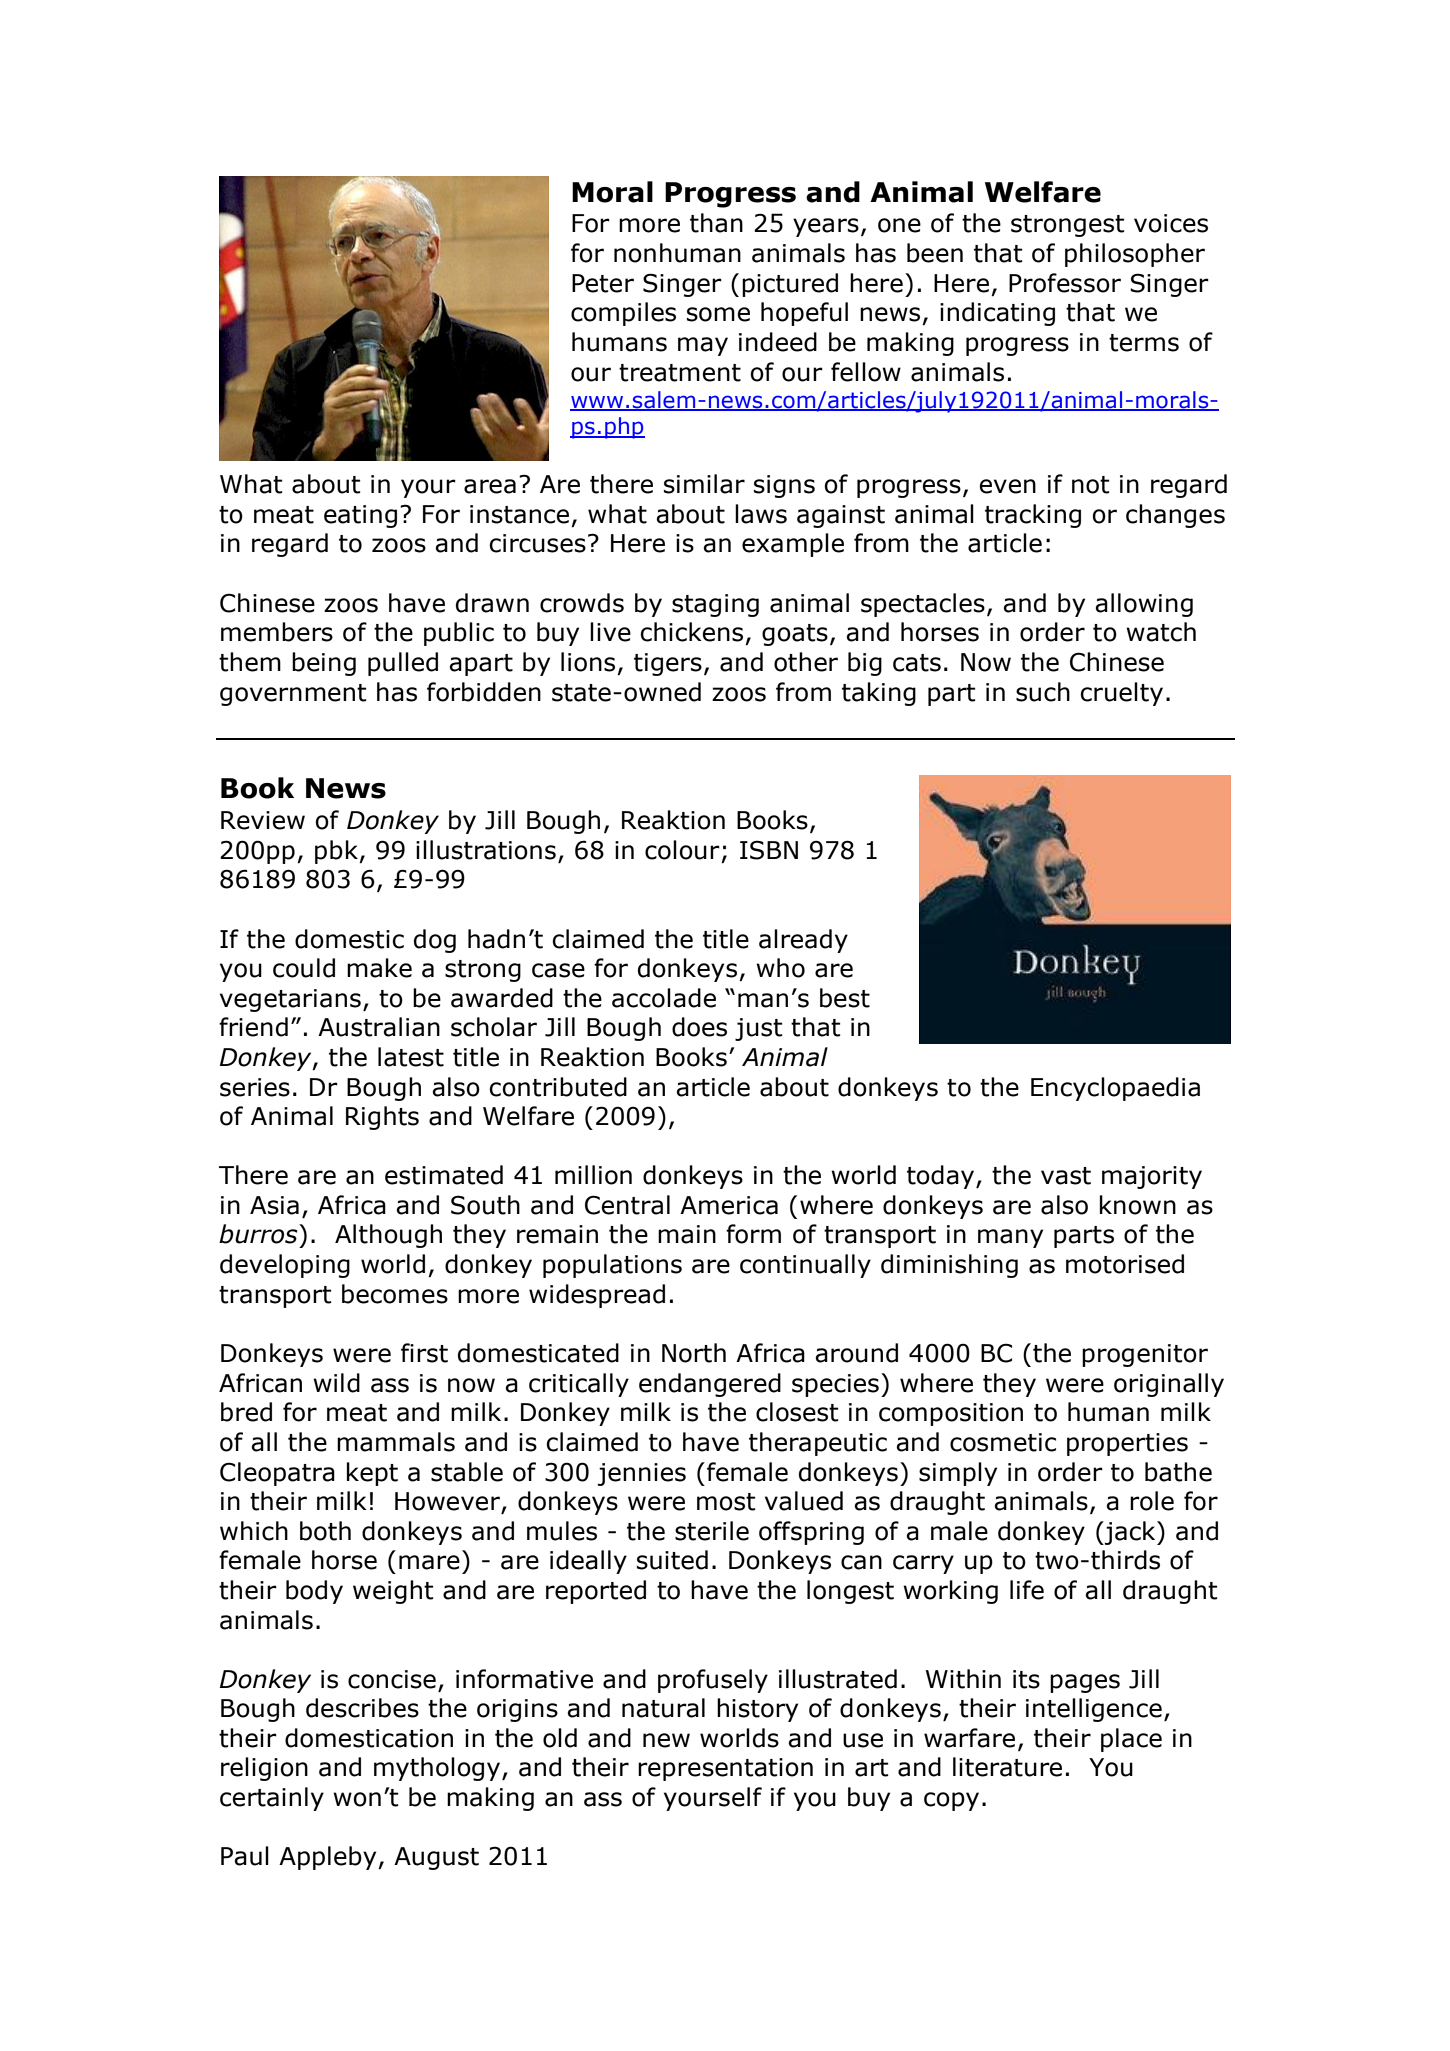  I want to click on some, so click(718, 314).
